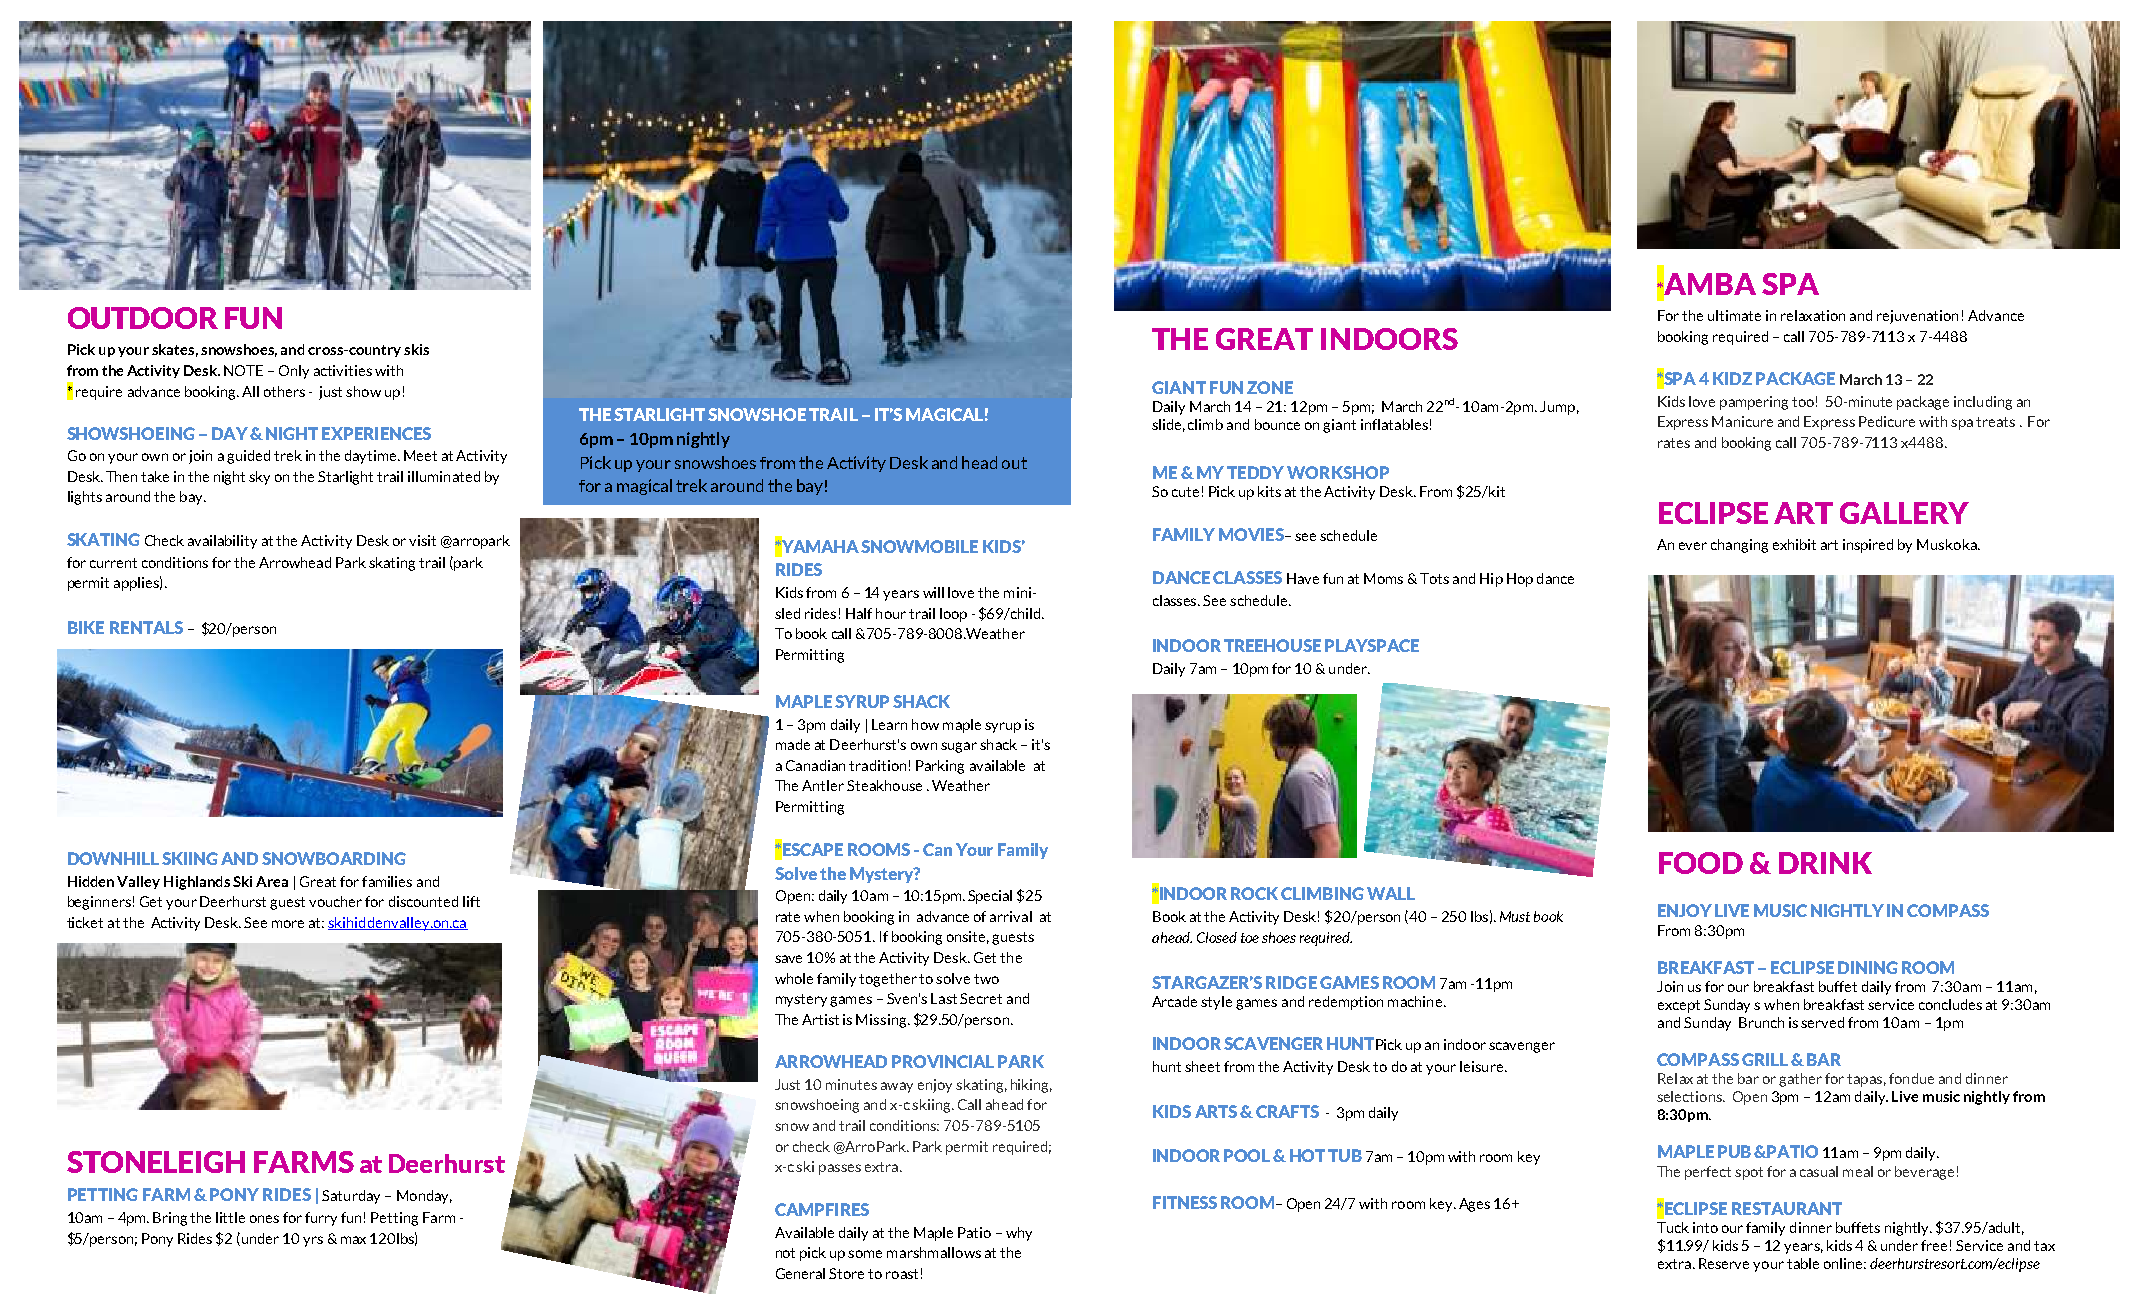  Describe the element at coordinates (1825, 863) in the screenshot. I see `DRINK` at that location.
